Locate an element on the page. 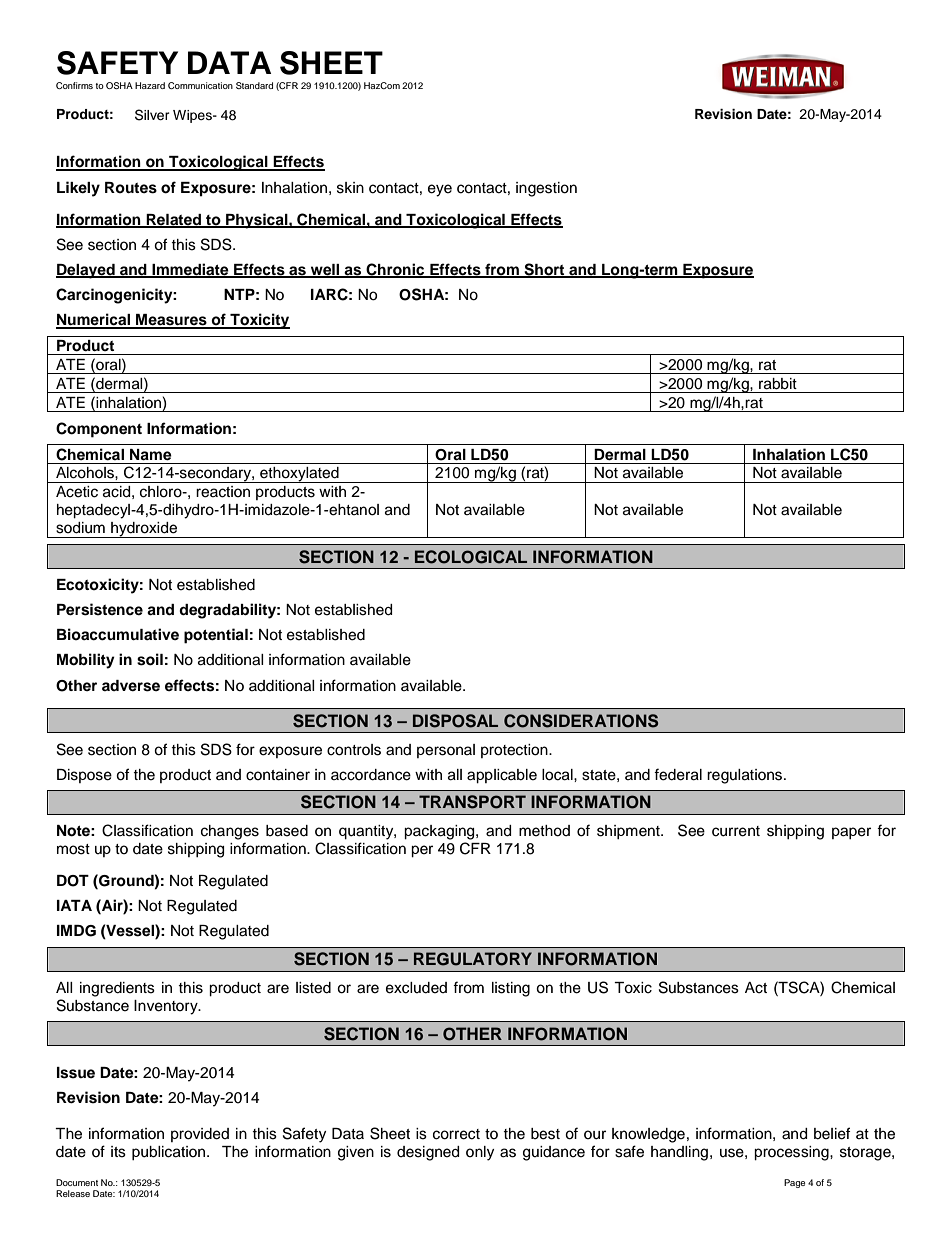 The width and height of the page is (952, 1233). Silver is located at coordinates (152, 115).
